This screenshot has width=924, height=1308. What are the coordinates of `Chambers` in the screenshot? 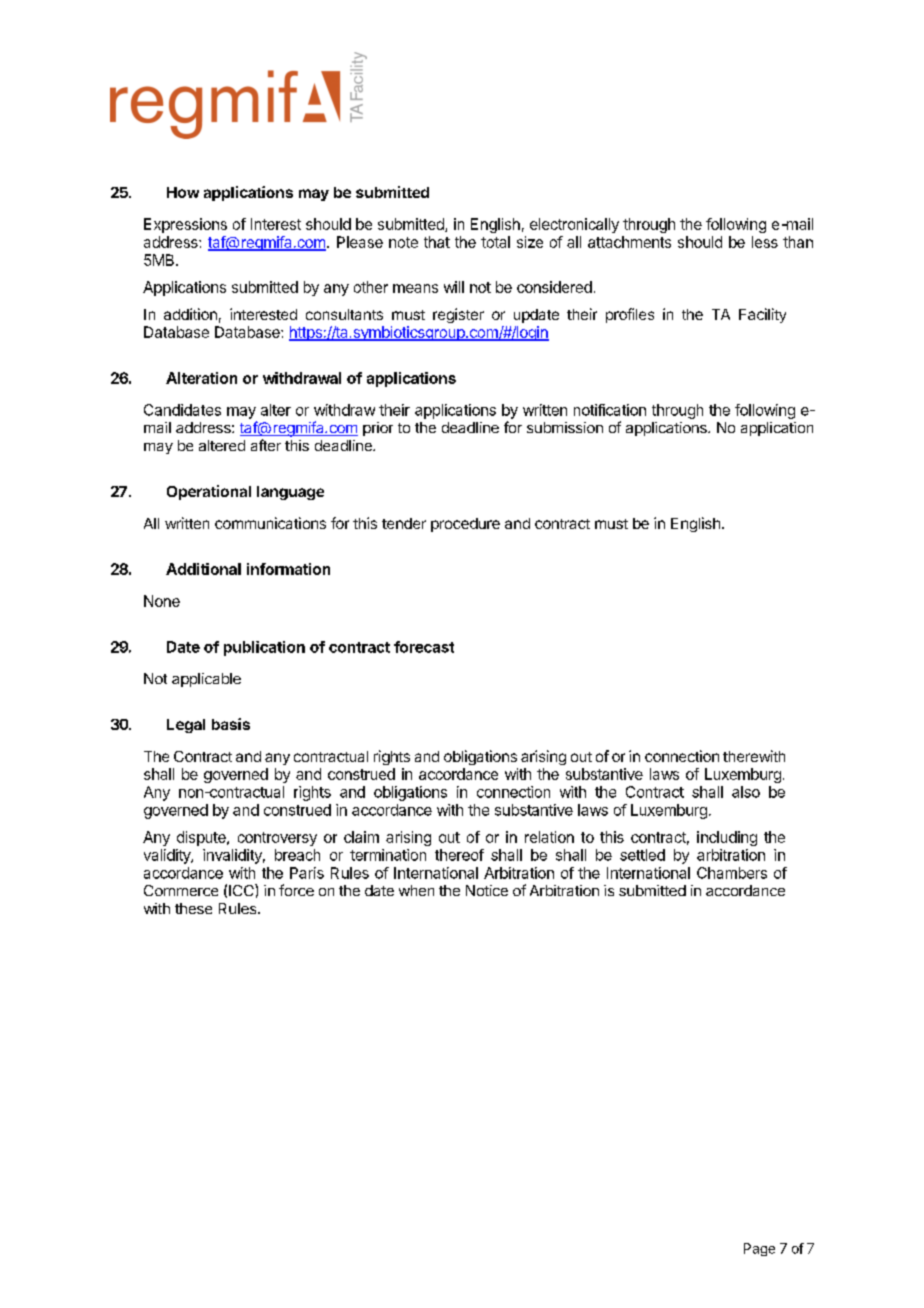 It's located at (732, 873).
